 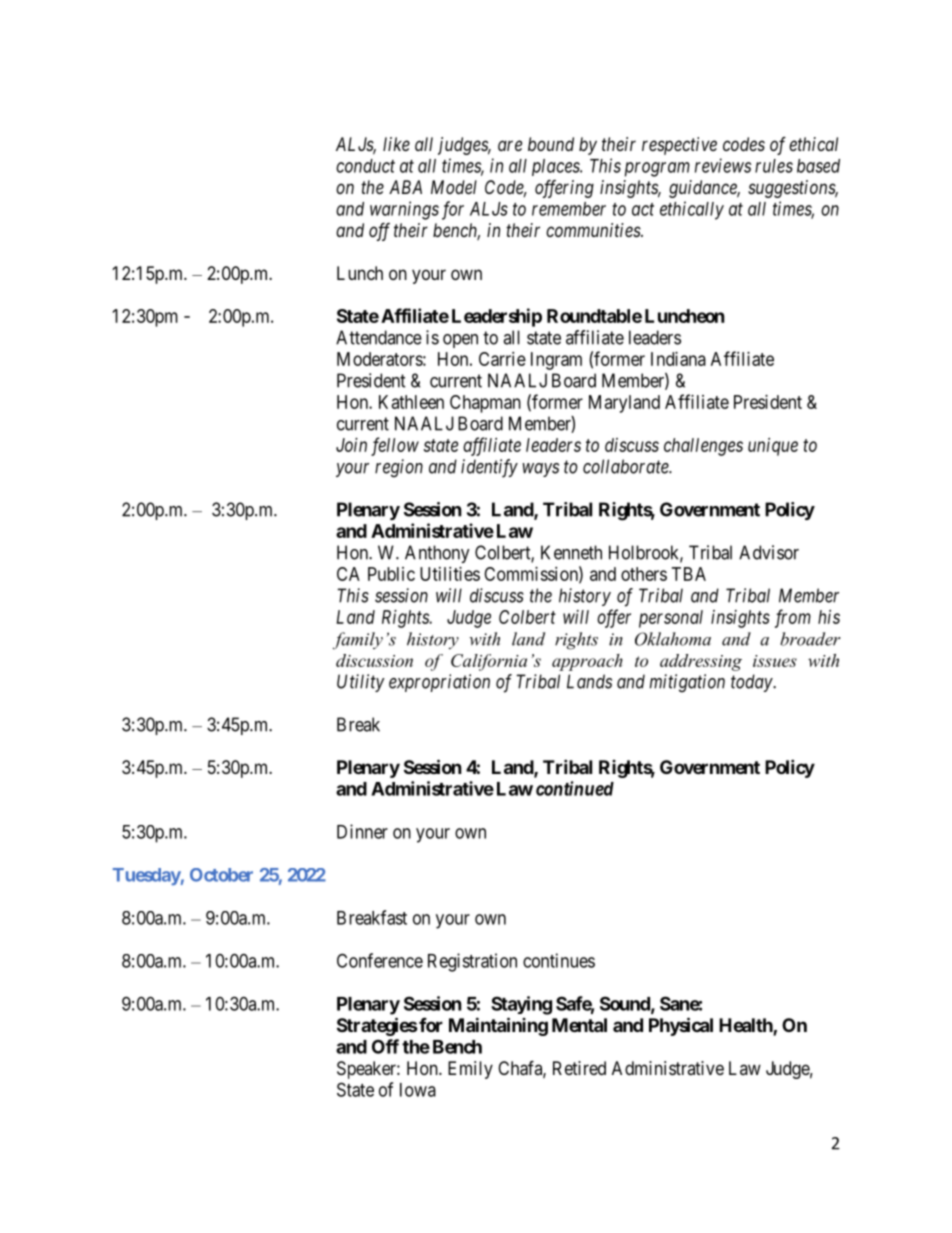 I want to click on today, so click(x=752, y=683).
